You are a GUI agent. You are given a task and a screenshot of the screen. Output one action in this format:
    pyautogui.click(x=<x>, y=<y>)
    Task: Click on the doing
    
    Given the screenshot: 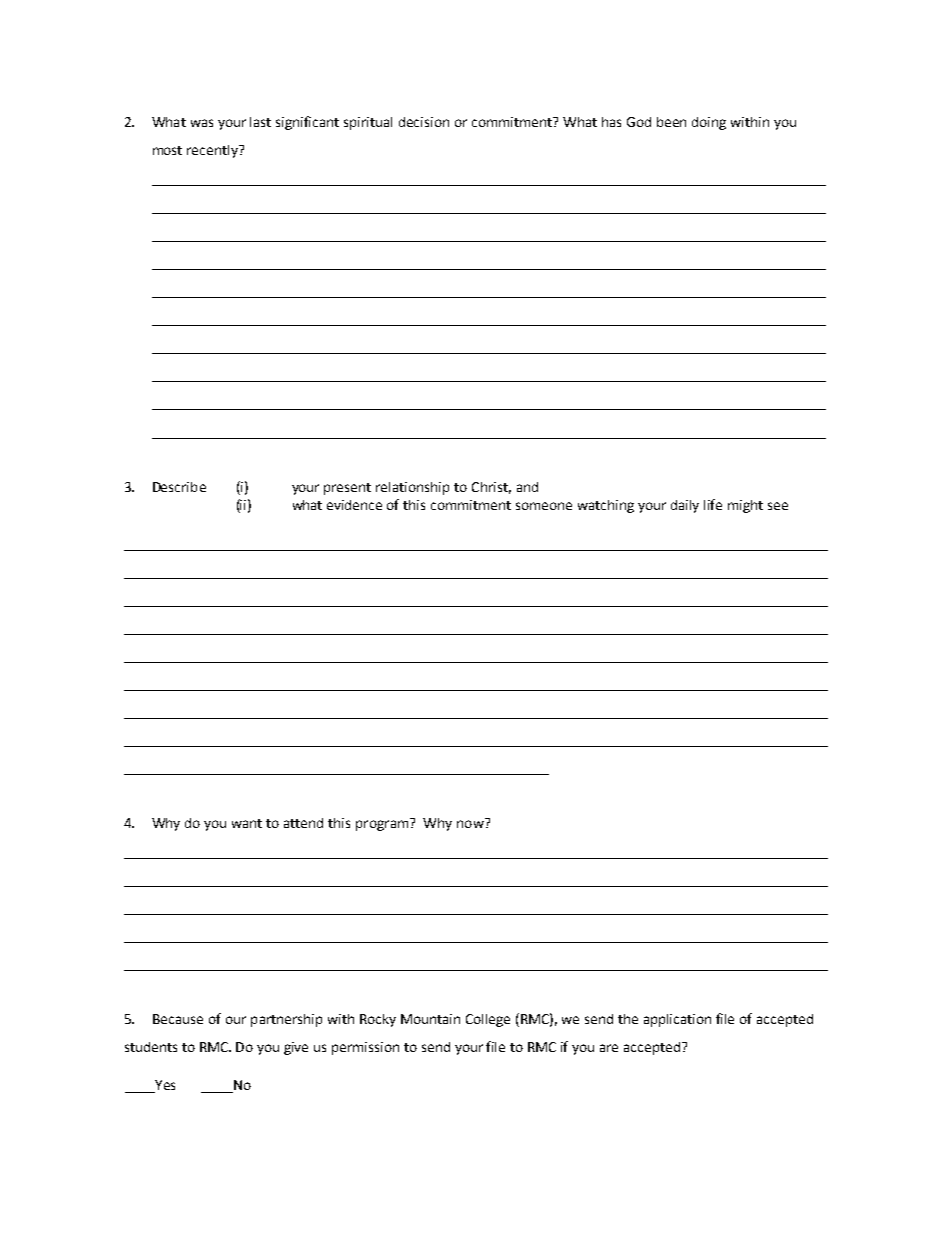 What is the action you would take?
    pyautogui.click(x=709, y=123)
